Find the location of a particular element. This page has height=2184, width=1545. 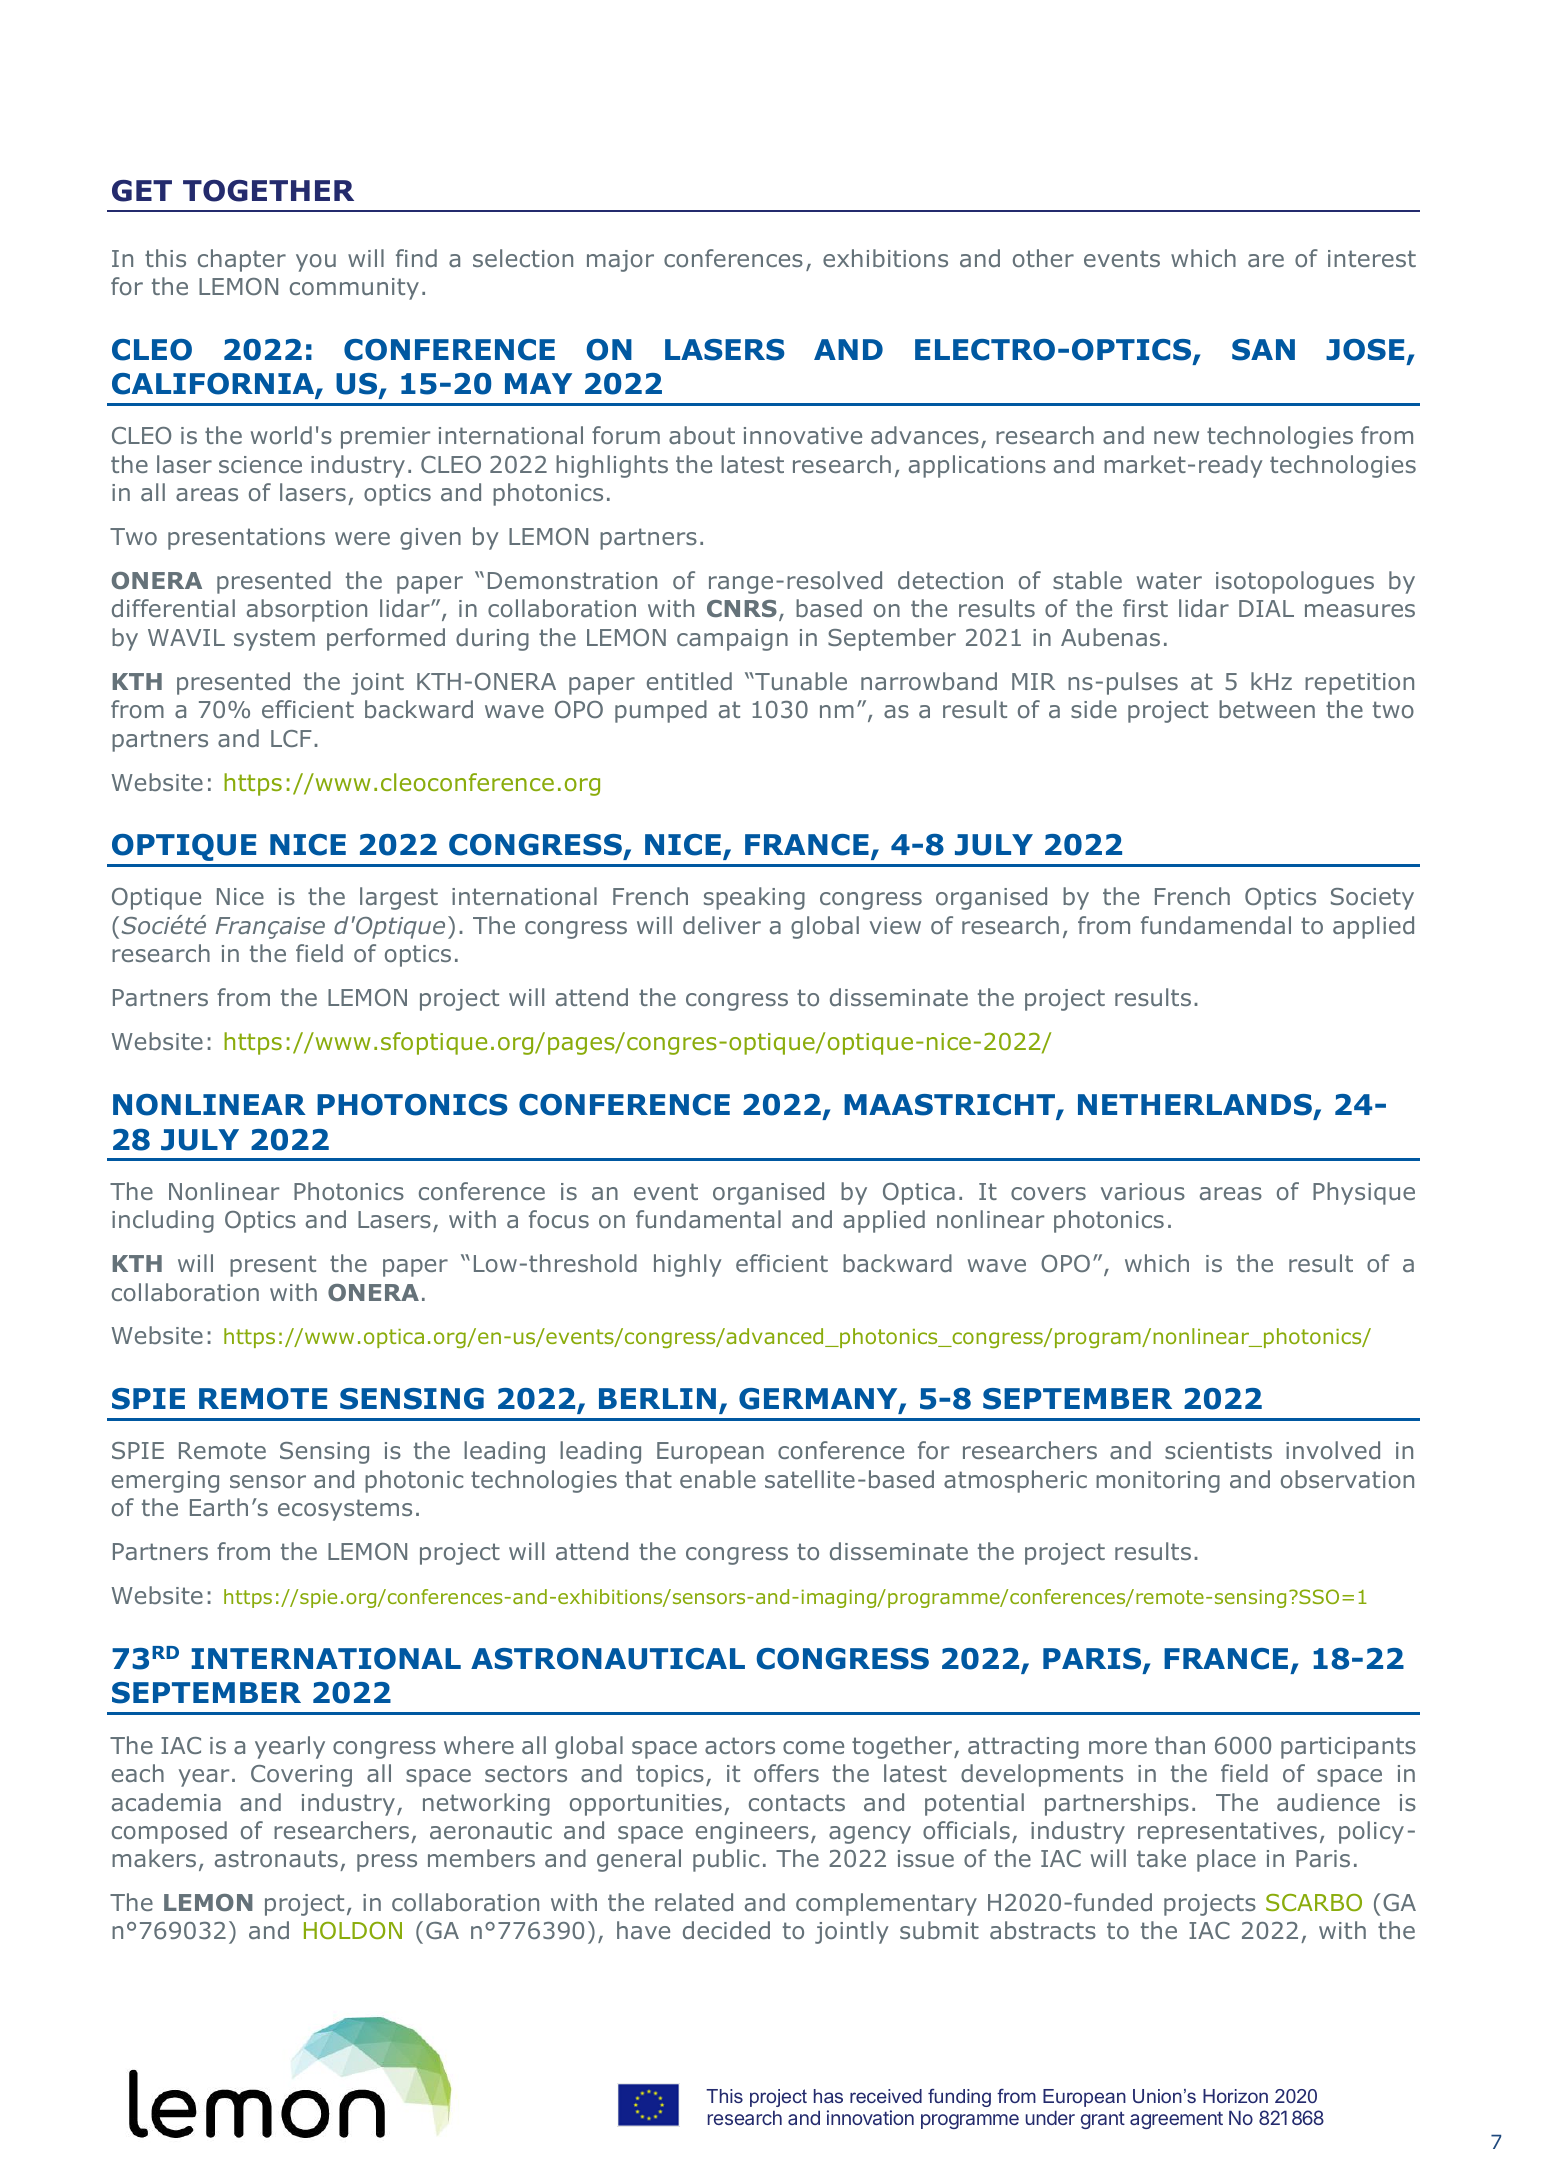

you is located at coordinates (316, 263).
